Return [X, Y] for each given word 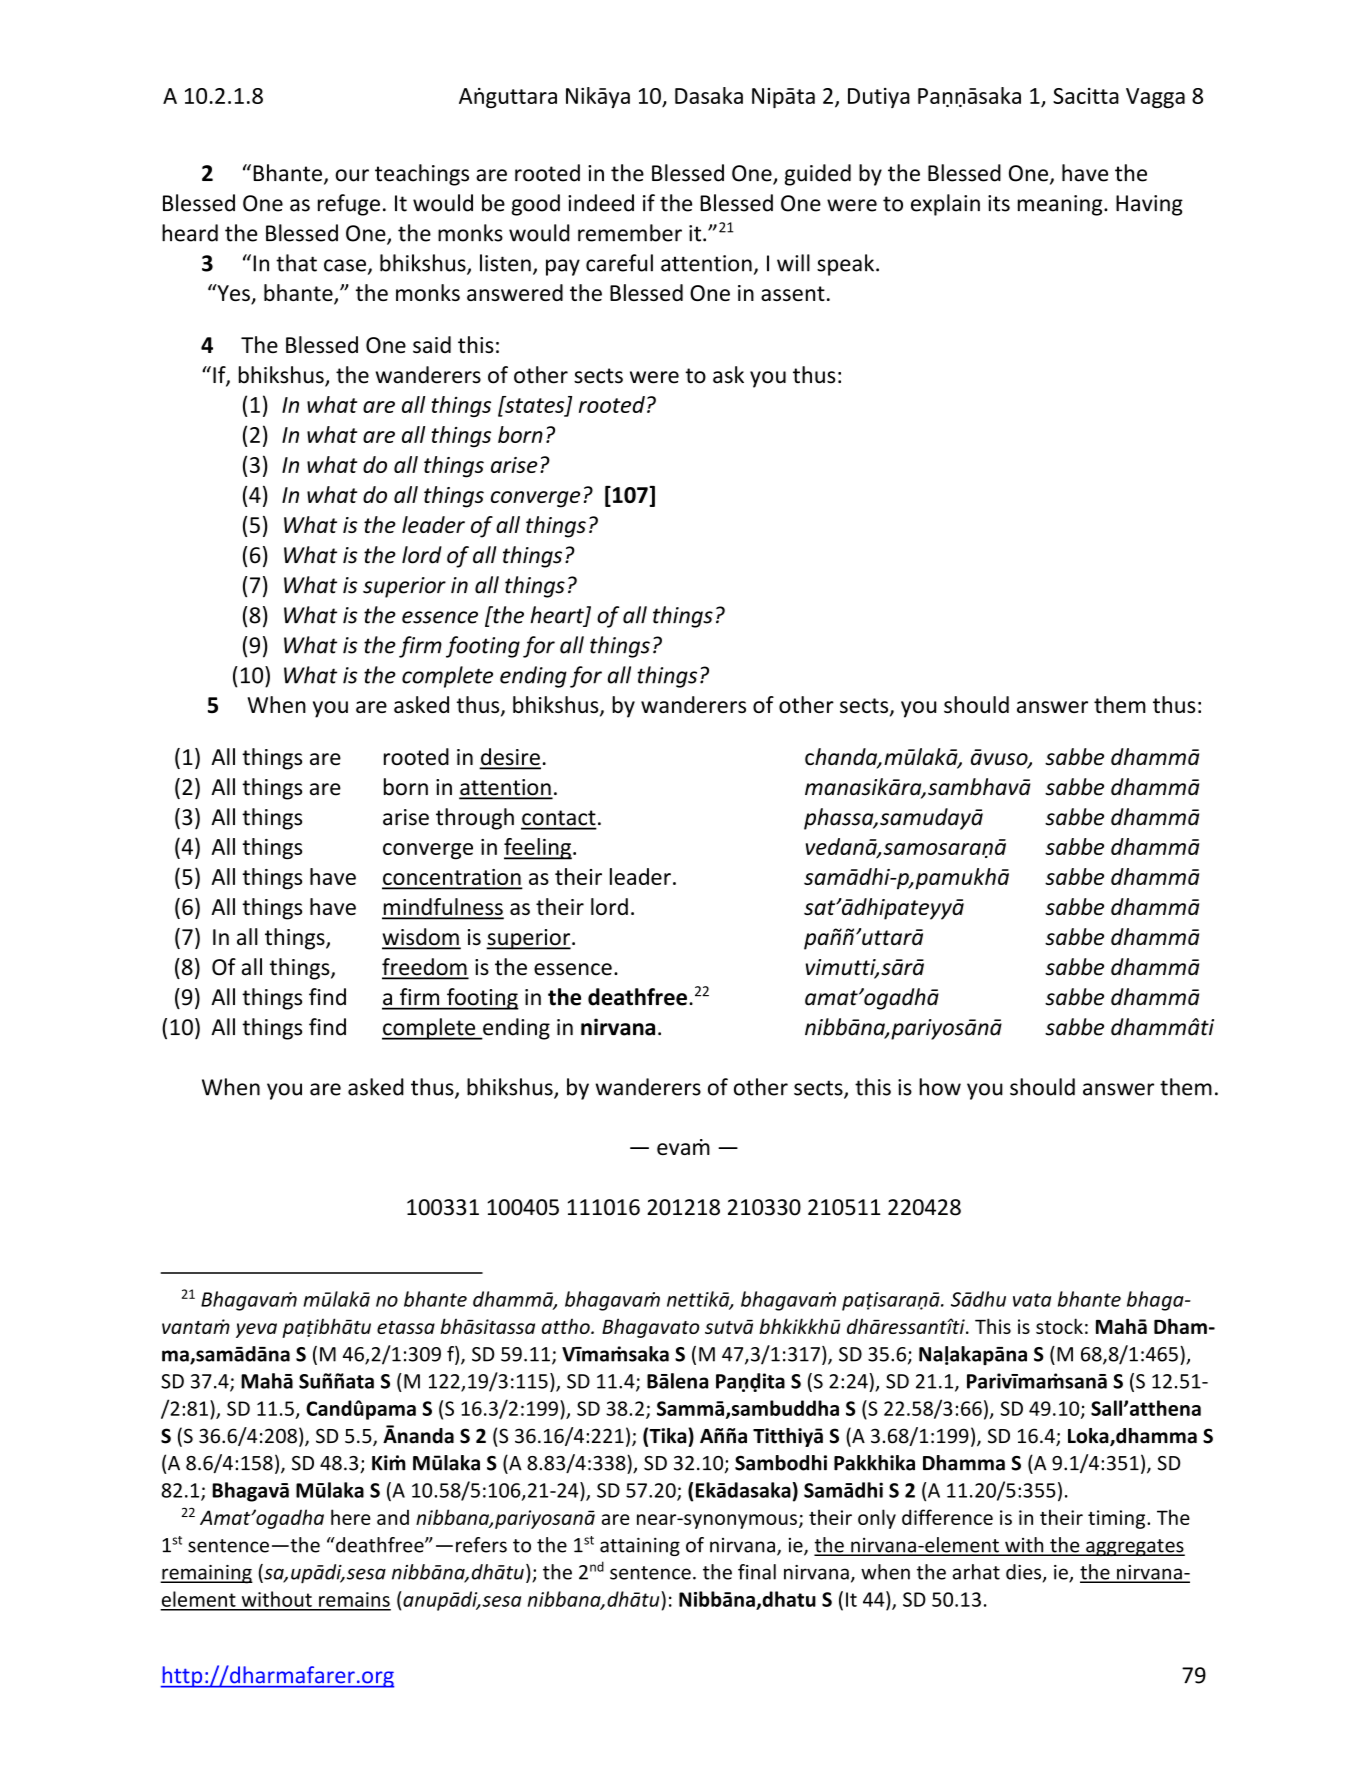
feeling [538, 849]
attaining [640, 1546]
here [351, 1517]
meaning [1061, 205]
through [475, 819]
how [940, 1087]
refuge [349, 205]
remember [630, 233]
